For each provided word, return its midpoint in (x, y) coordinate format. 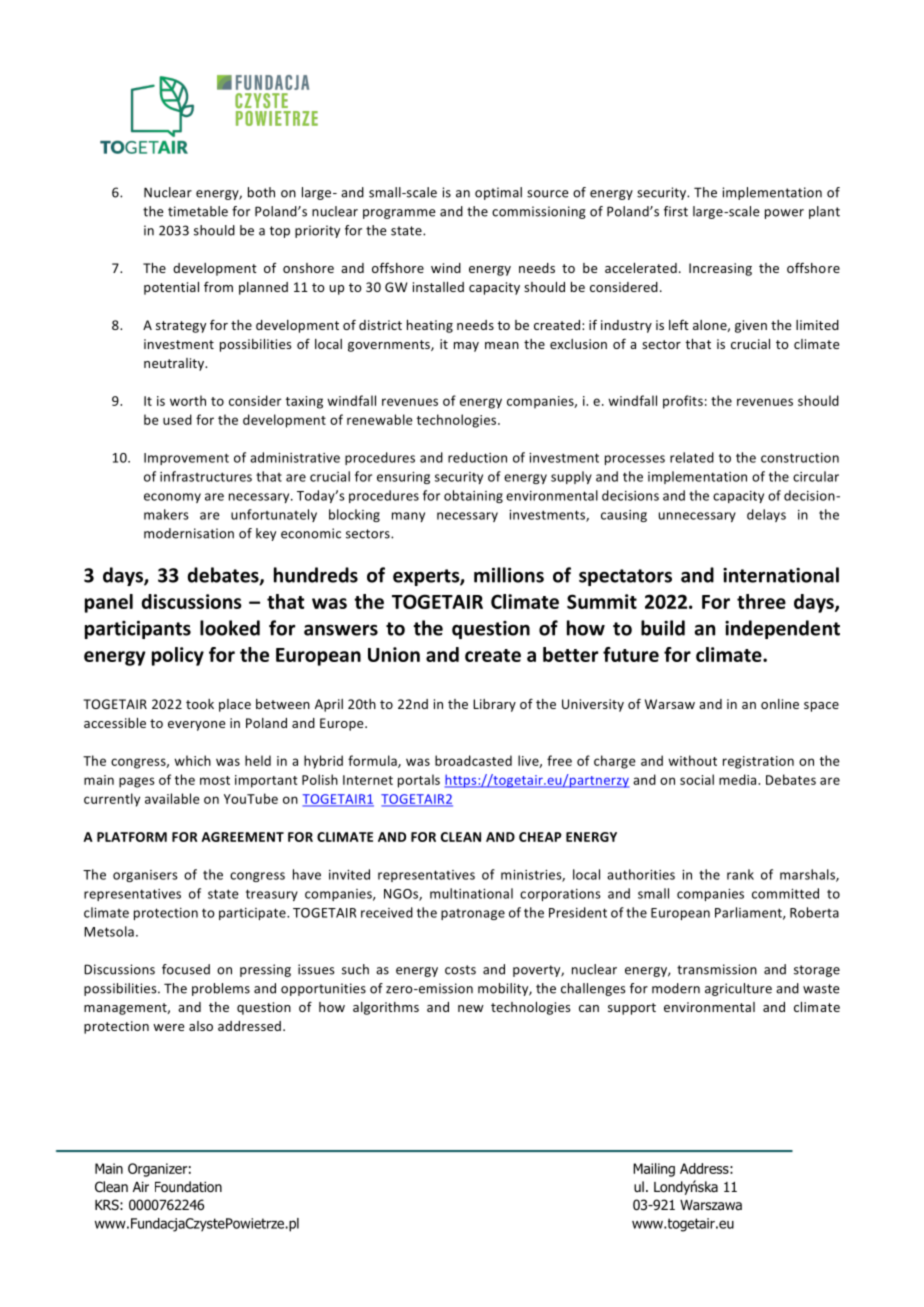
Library (494, 705)
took (200, 704)
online (780, 704)
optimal (498, 193)
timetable (198, 211)
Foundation (188, 1187)
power (784, 214)
